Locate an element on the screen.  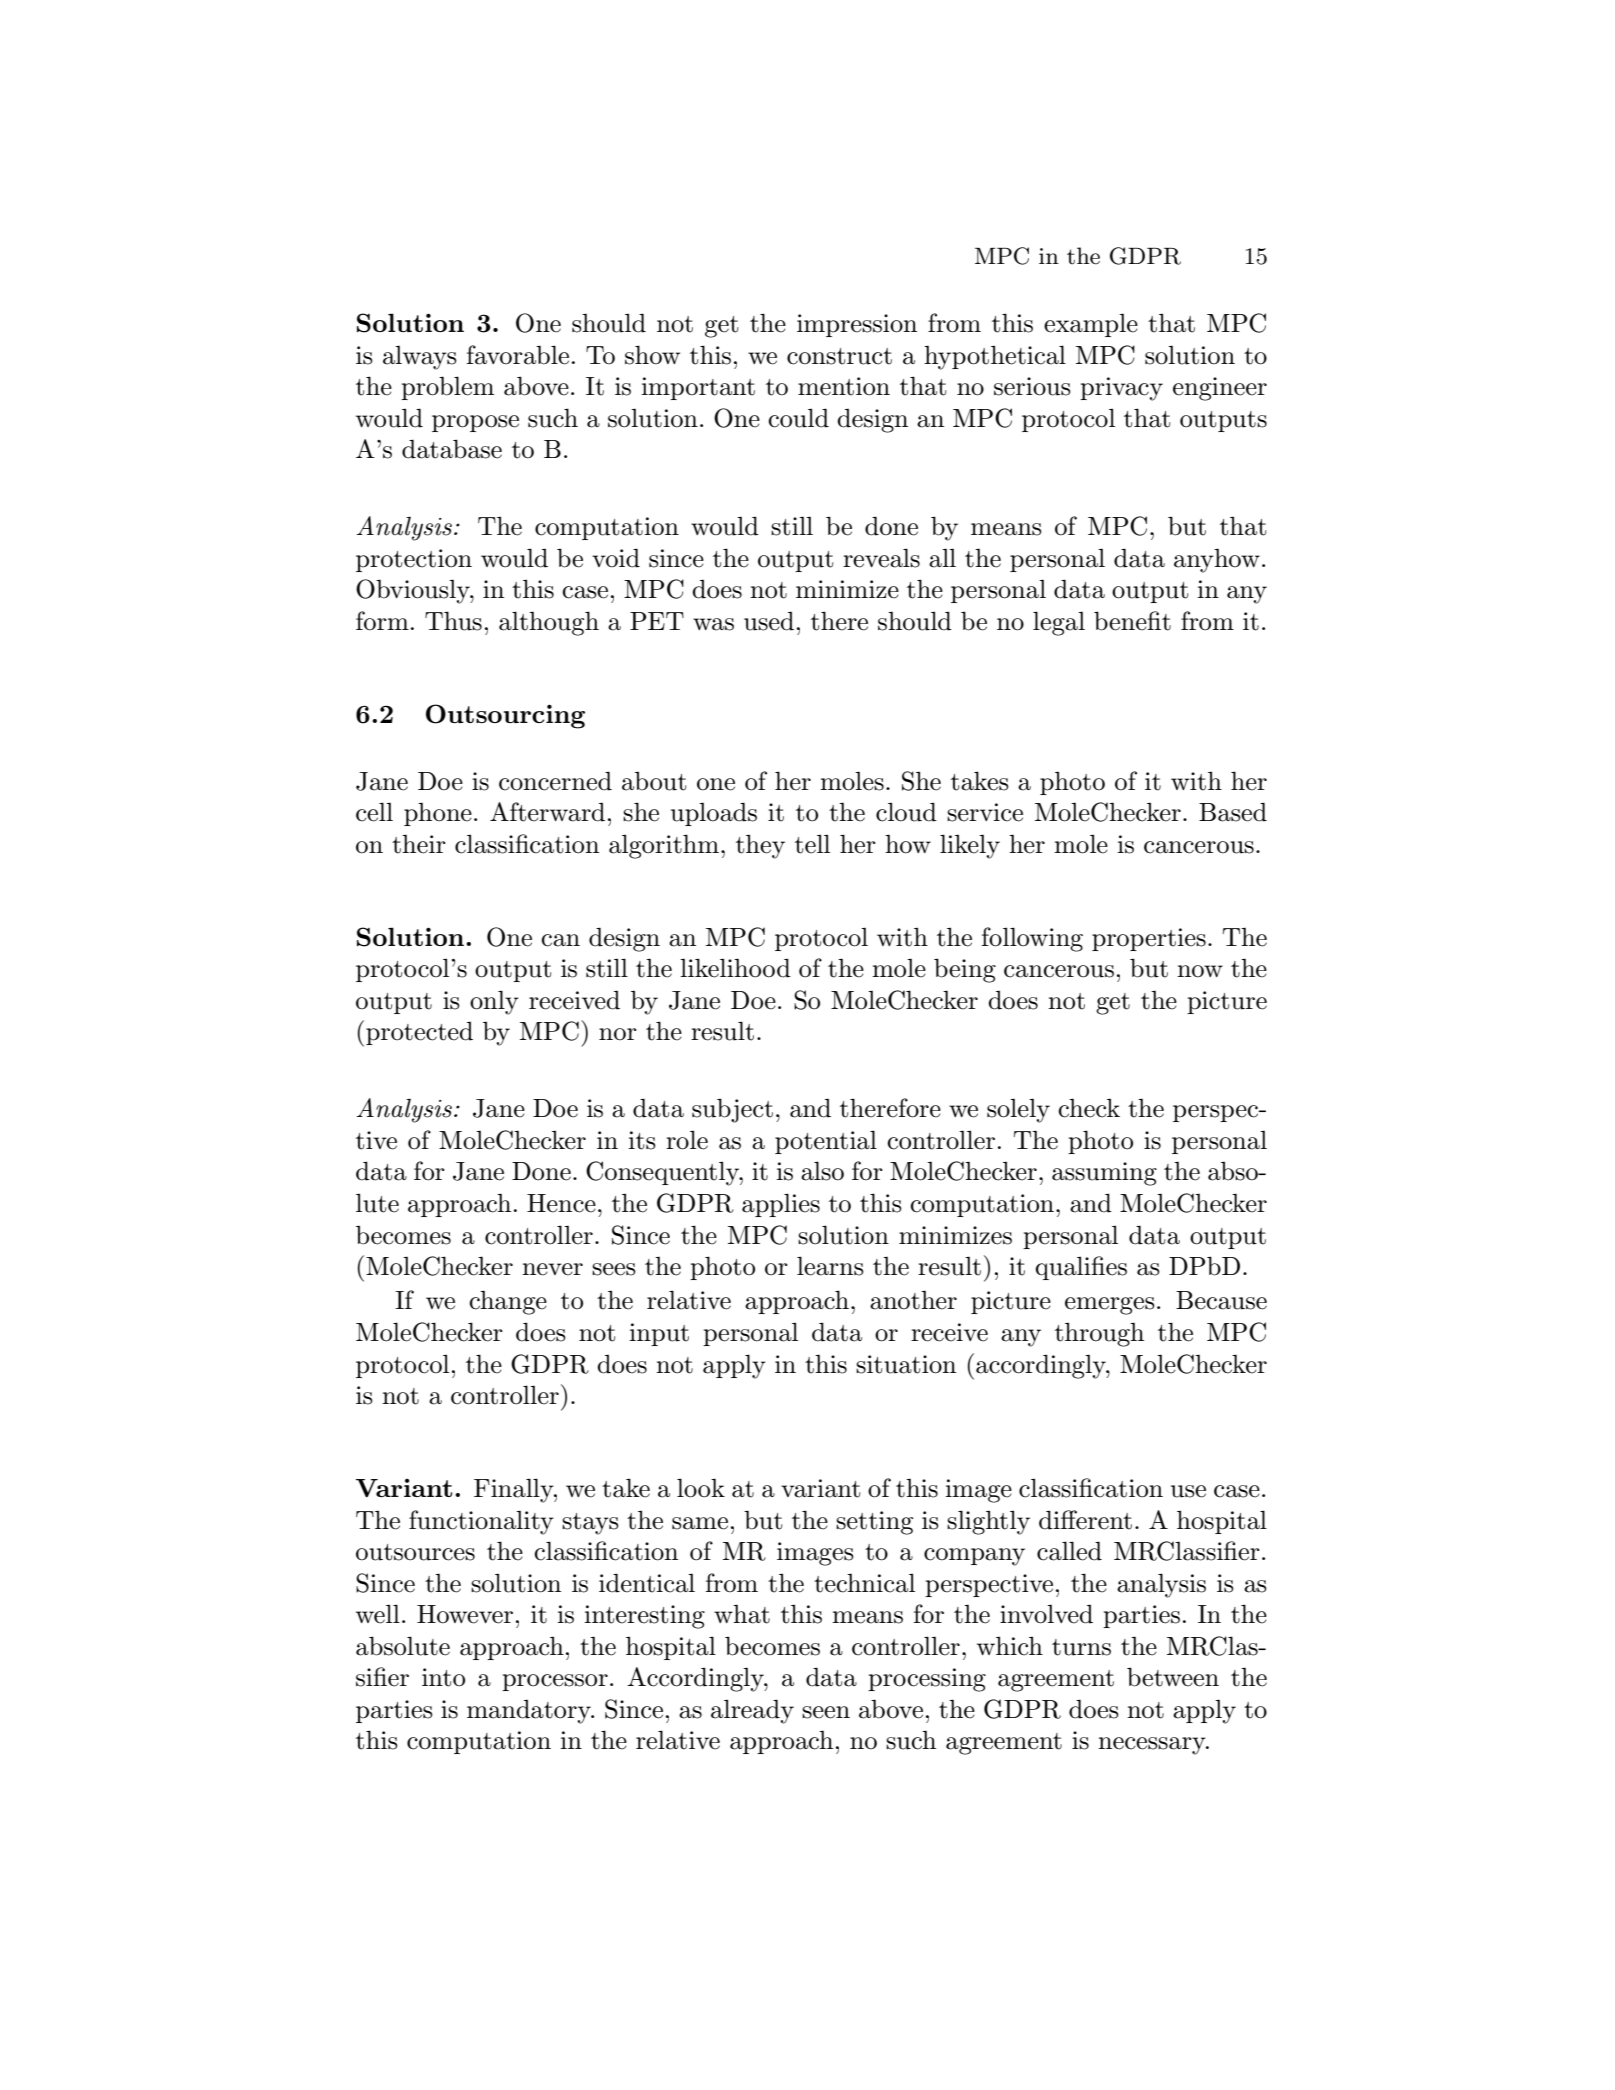
now is located at coordinates (1200, 971).
